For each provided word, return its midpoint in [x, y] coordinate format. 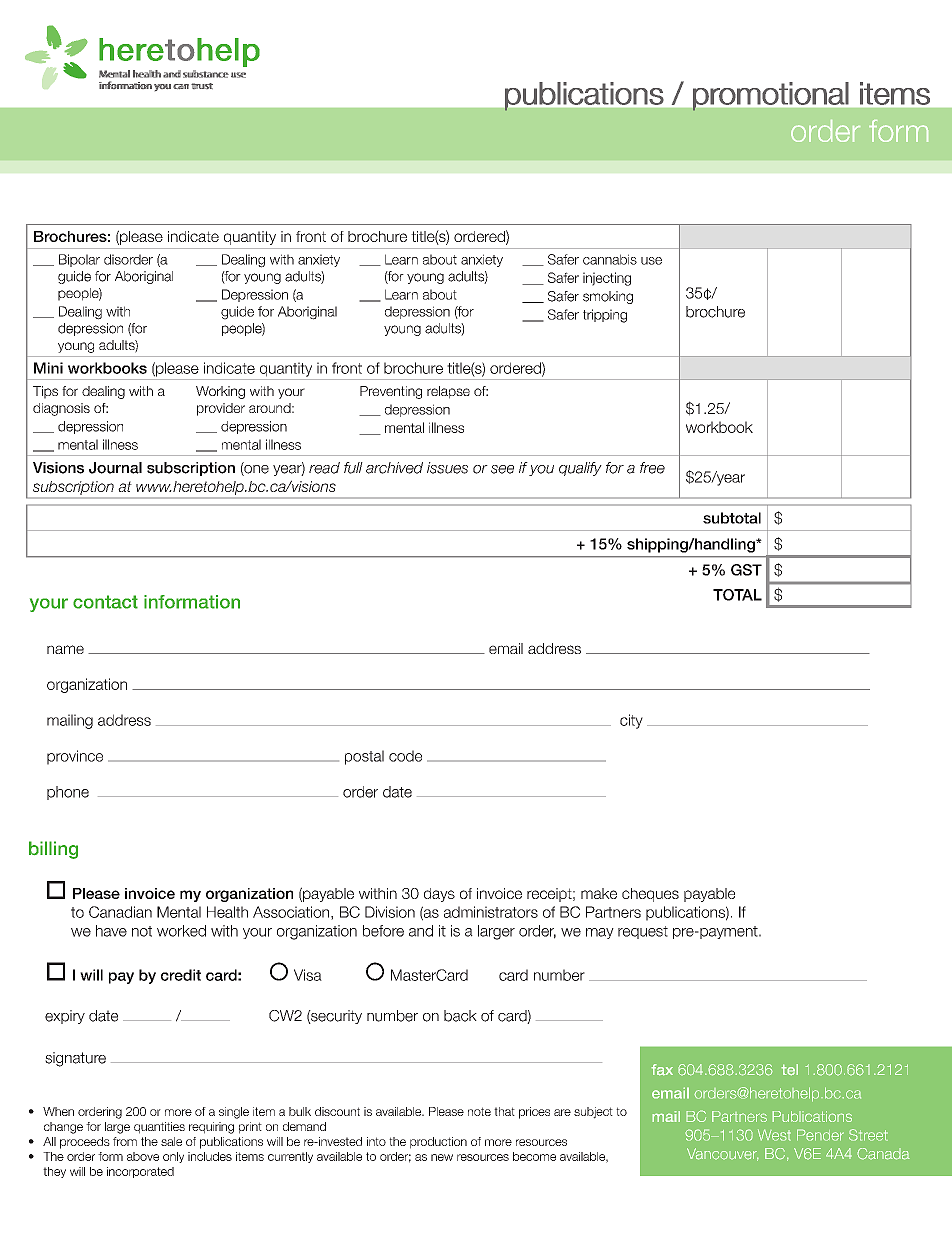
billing [53, 850]
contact [105, 602]
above [143, 1156]
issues [447, 468]
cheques [650, 895]
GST [746, 570]
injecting [607, 279]
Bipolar [79, 260]
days [439, 895]
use [651, 261]
